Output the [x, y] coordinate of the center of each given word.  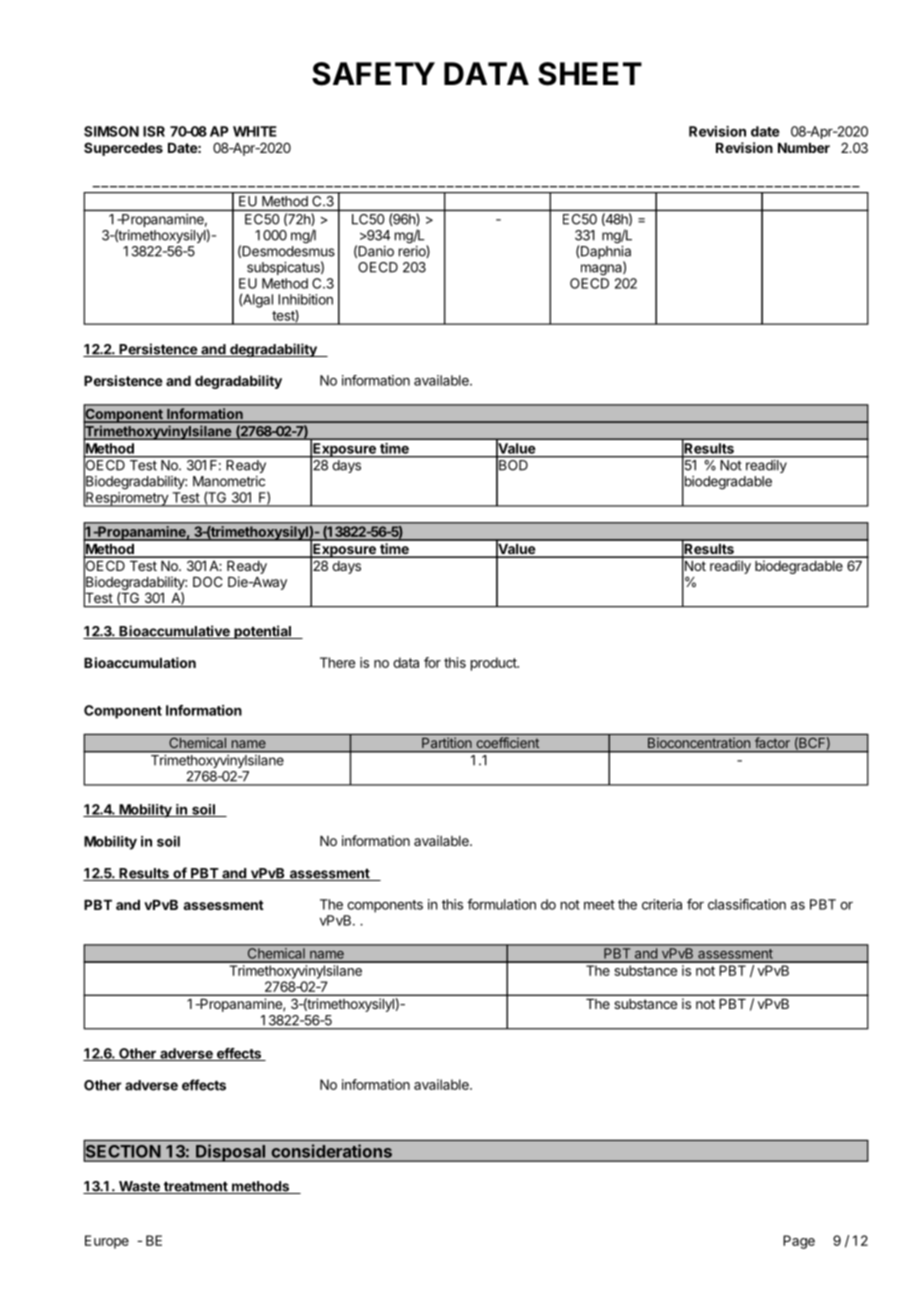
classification [747, 904]
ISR [154, 131]
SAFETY [373, 74]
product [495, 664]
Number [804, 148]
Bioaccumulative [174, 632]
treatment [195, 1187]
